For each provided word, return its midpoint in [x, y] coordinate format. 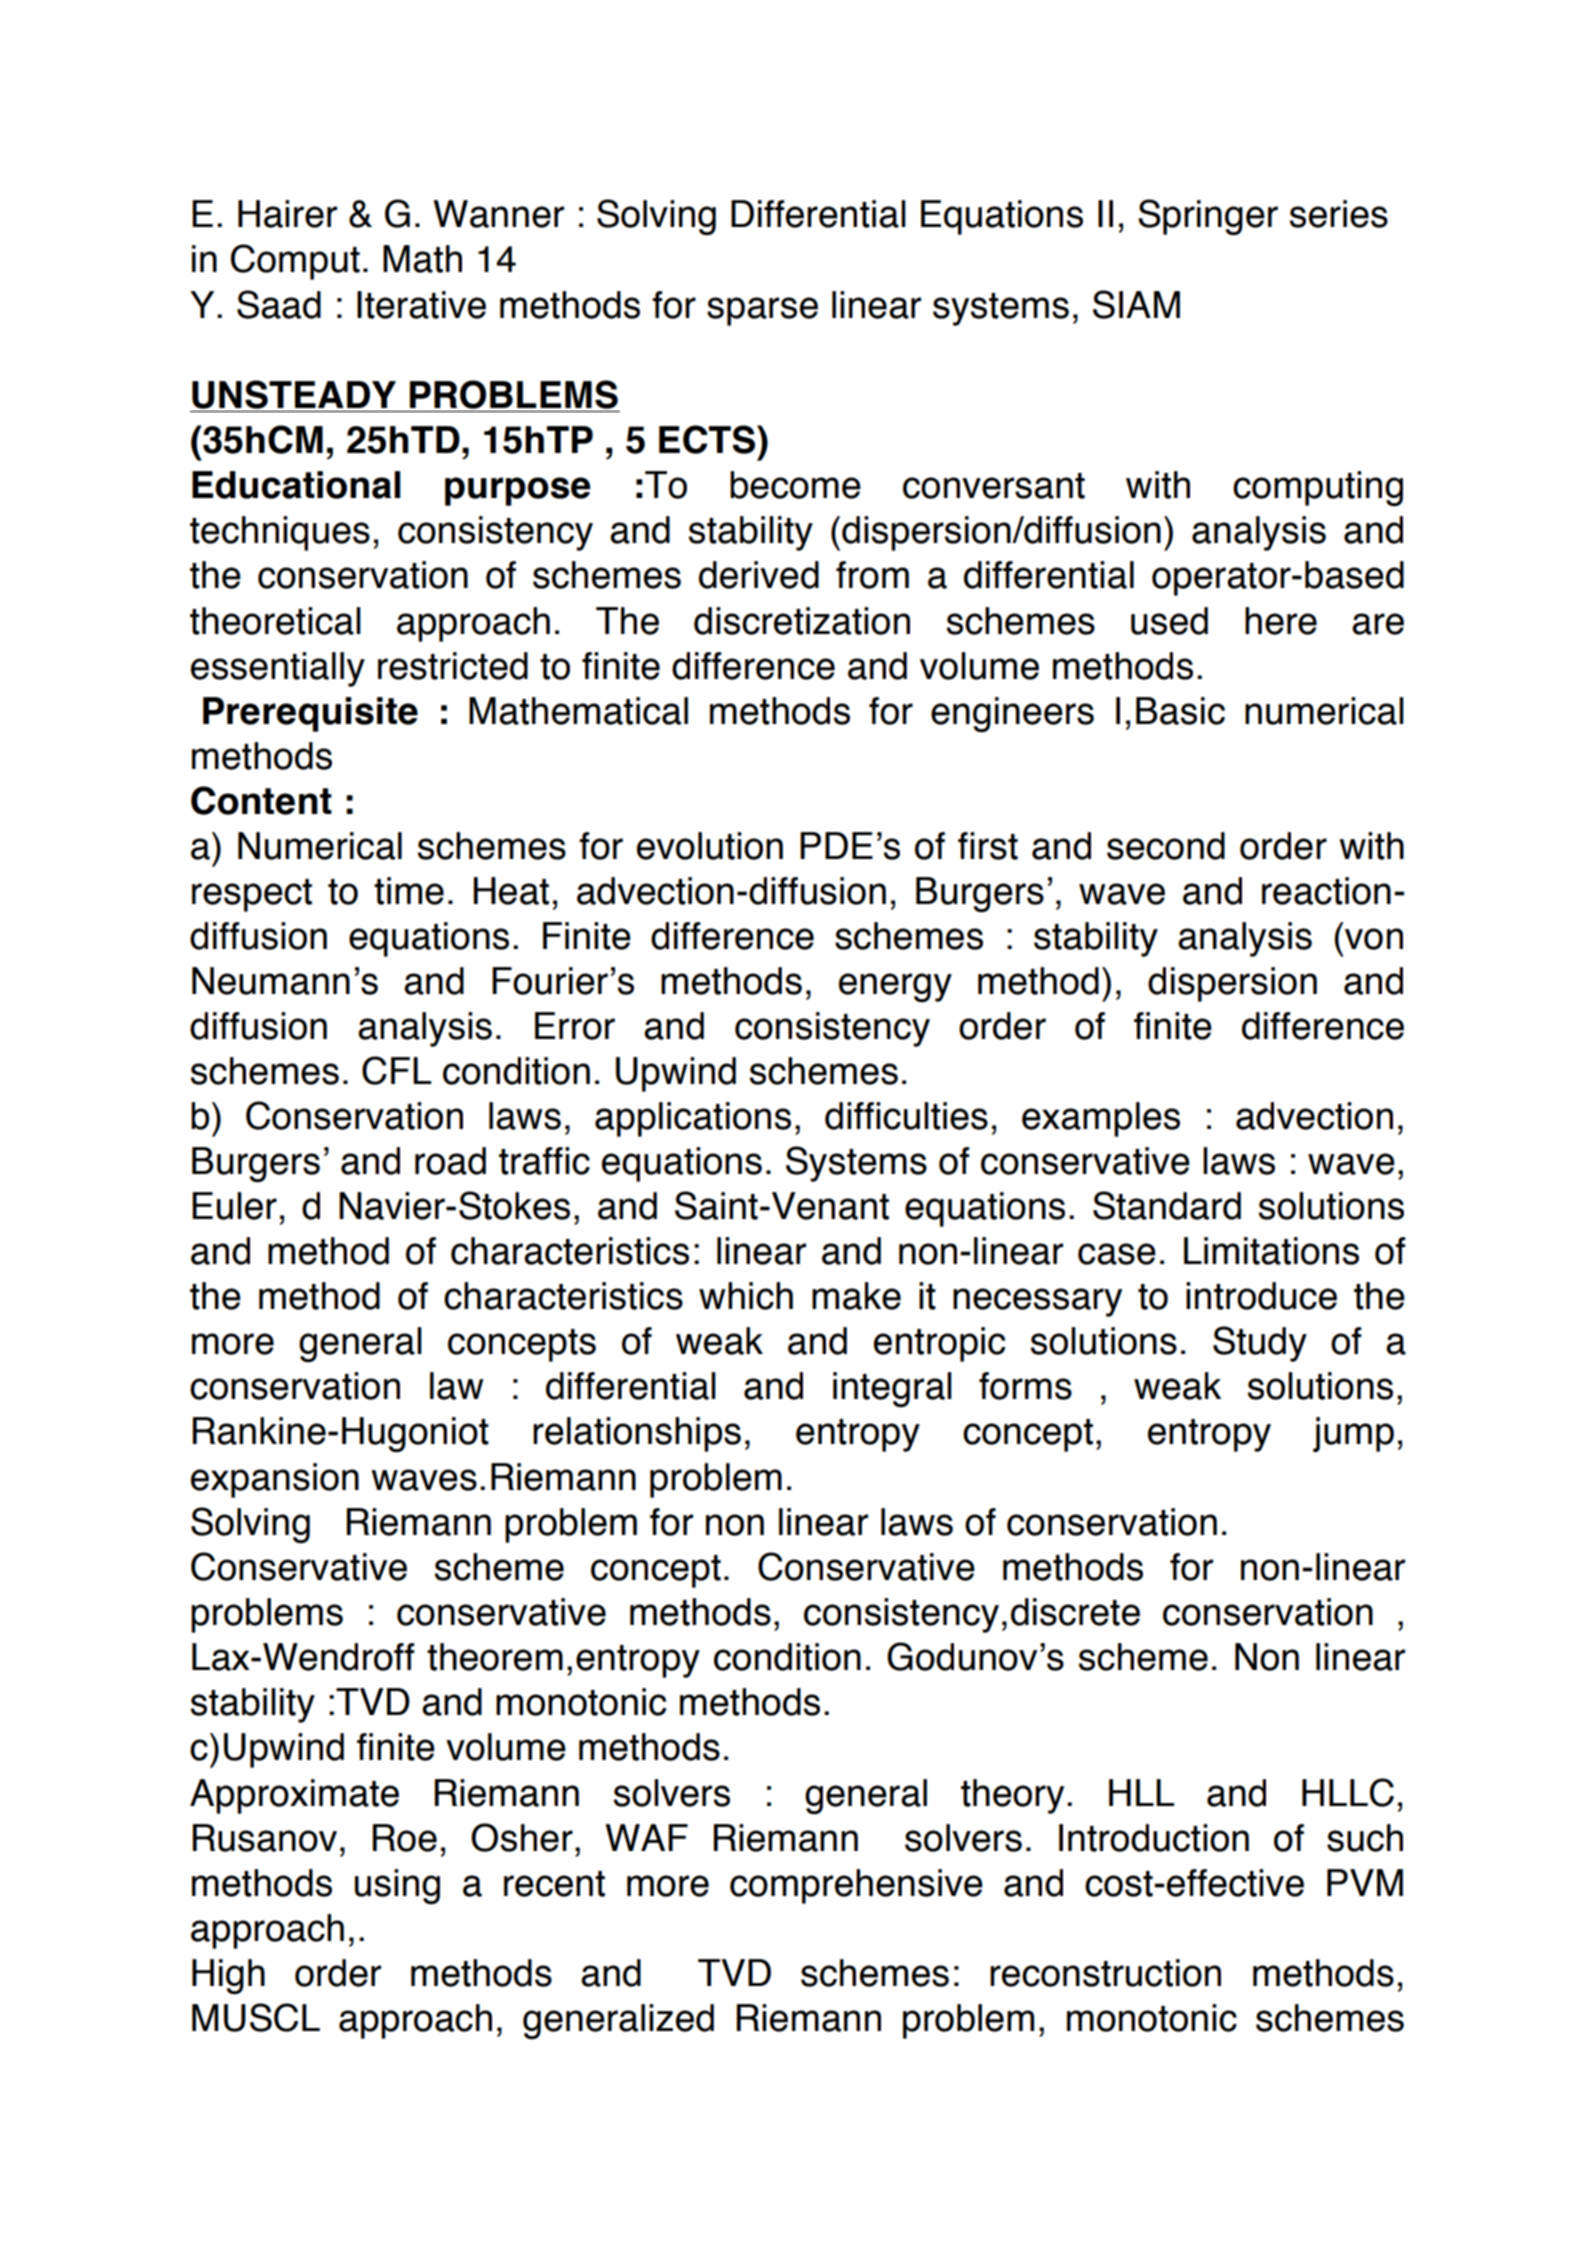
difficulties [906, 1116]
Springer [1208, 217]
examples [1101, 1119]
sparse [762, 311]
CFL [396, 1070]
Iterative [421, 305]
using [397, 1886]
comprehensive [856, 1886]
